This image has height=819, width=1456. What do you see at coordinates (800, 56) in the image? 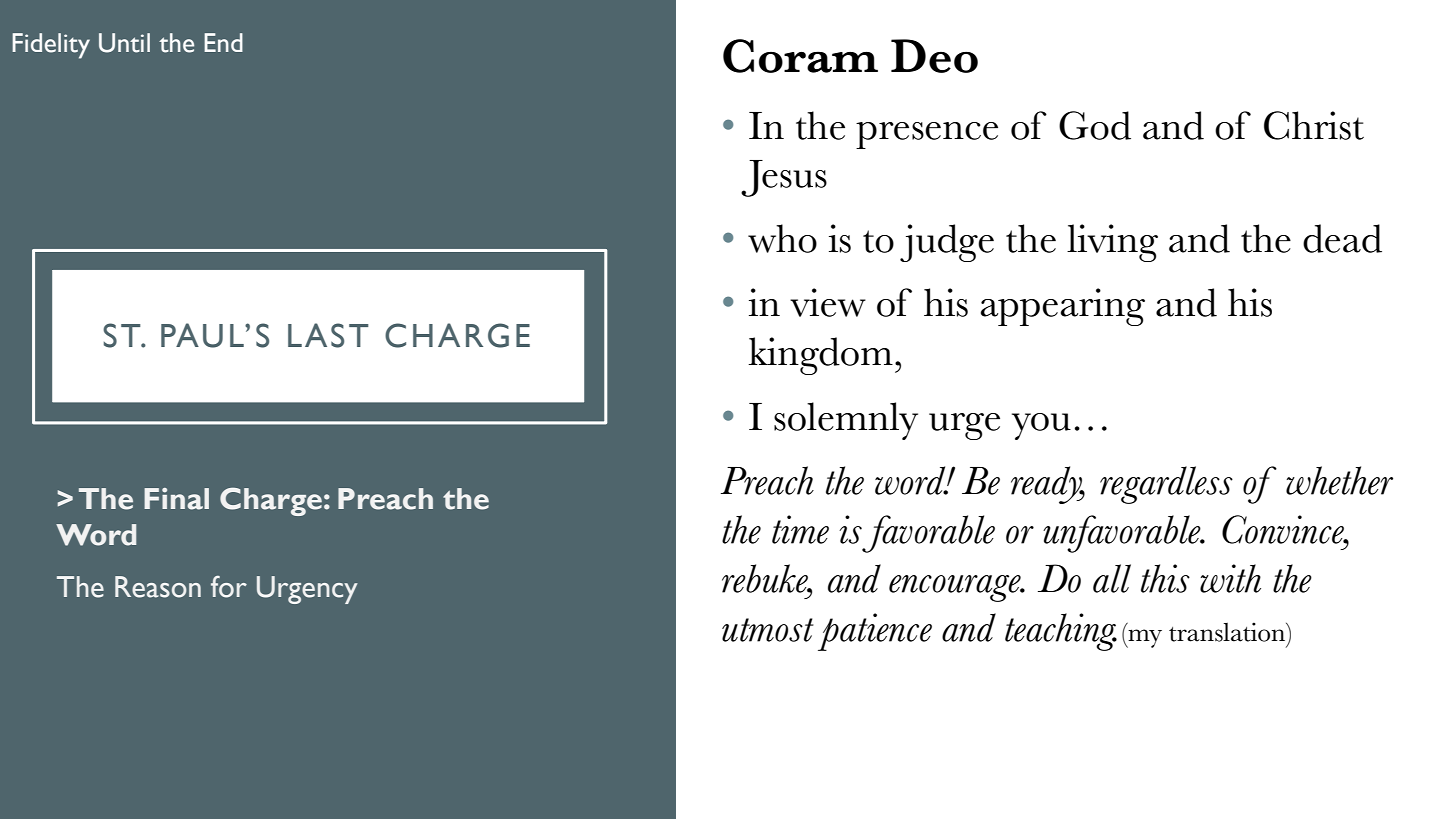
I see `Coram` at bounding box center [800, 56].
